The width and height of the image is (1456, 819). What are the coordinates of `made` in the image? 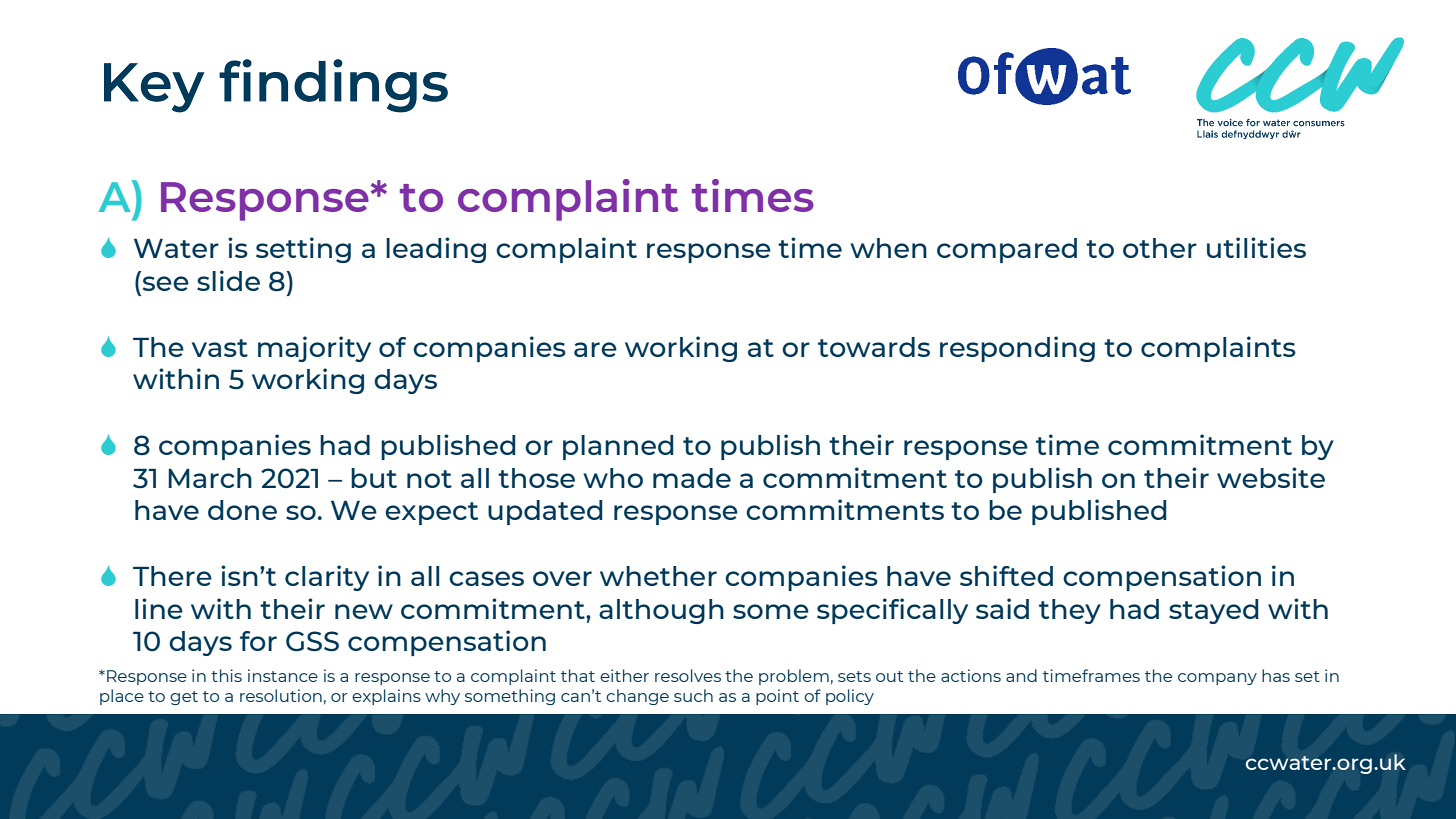 It's located at (692, 478).
